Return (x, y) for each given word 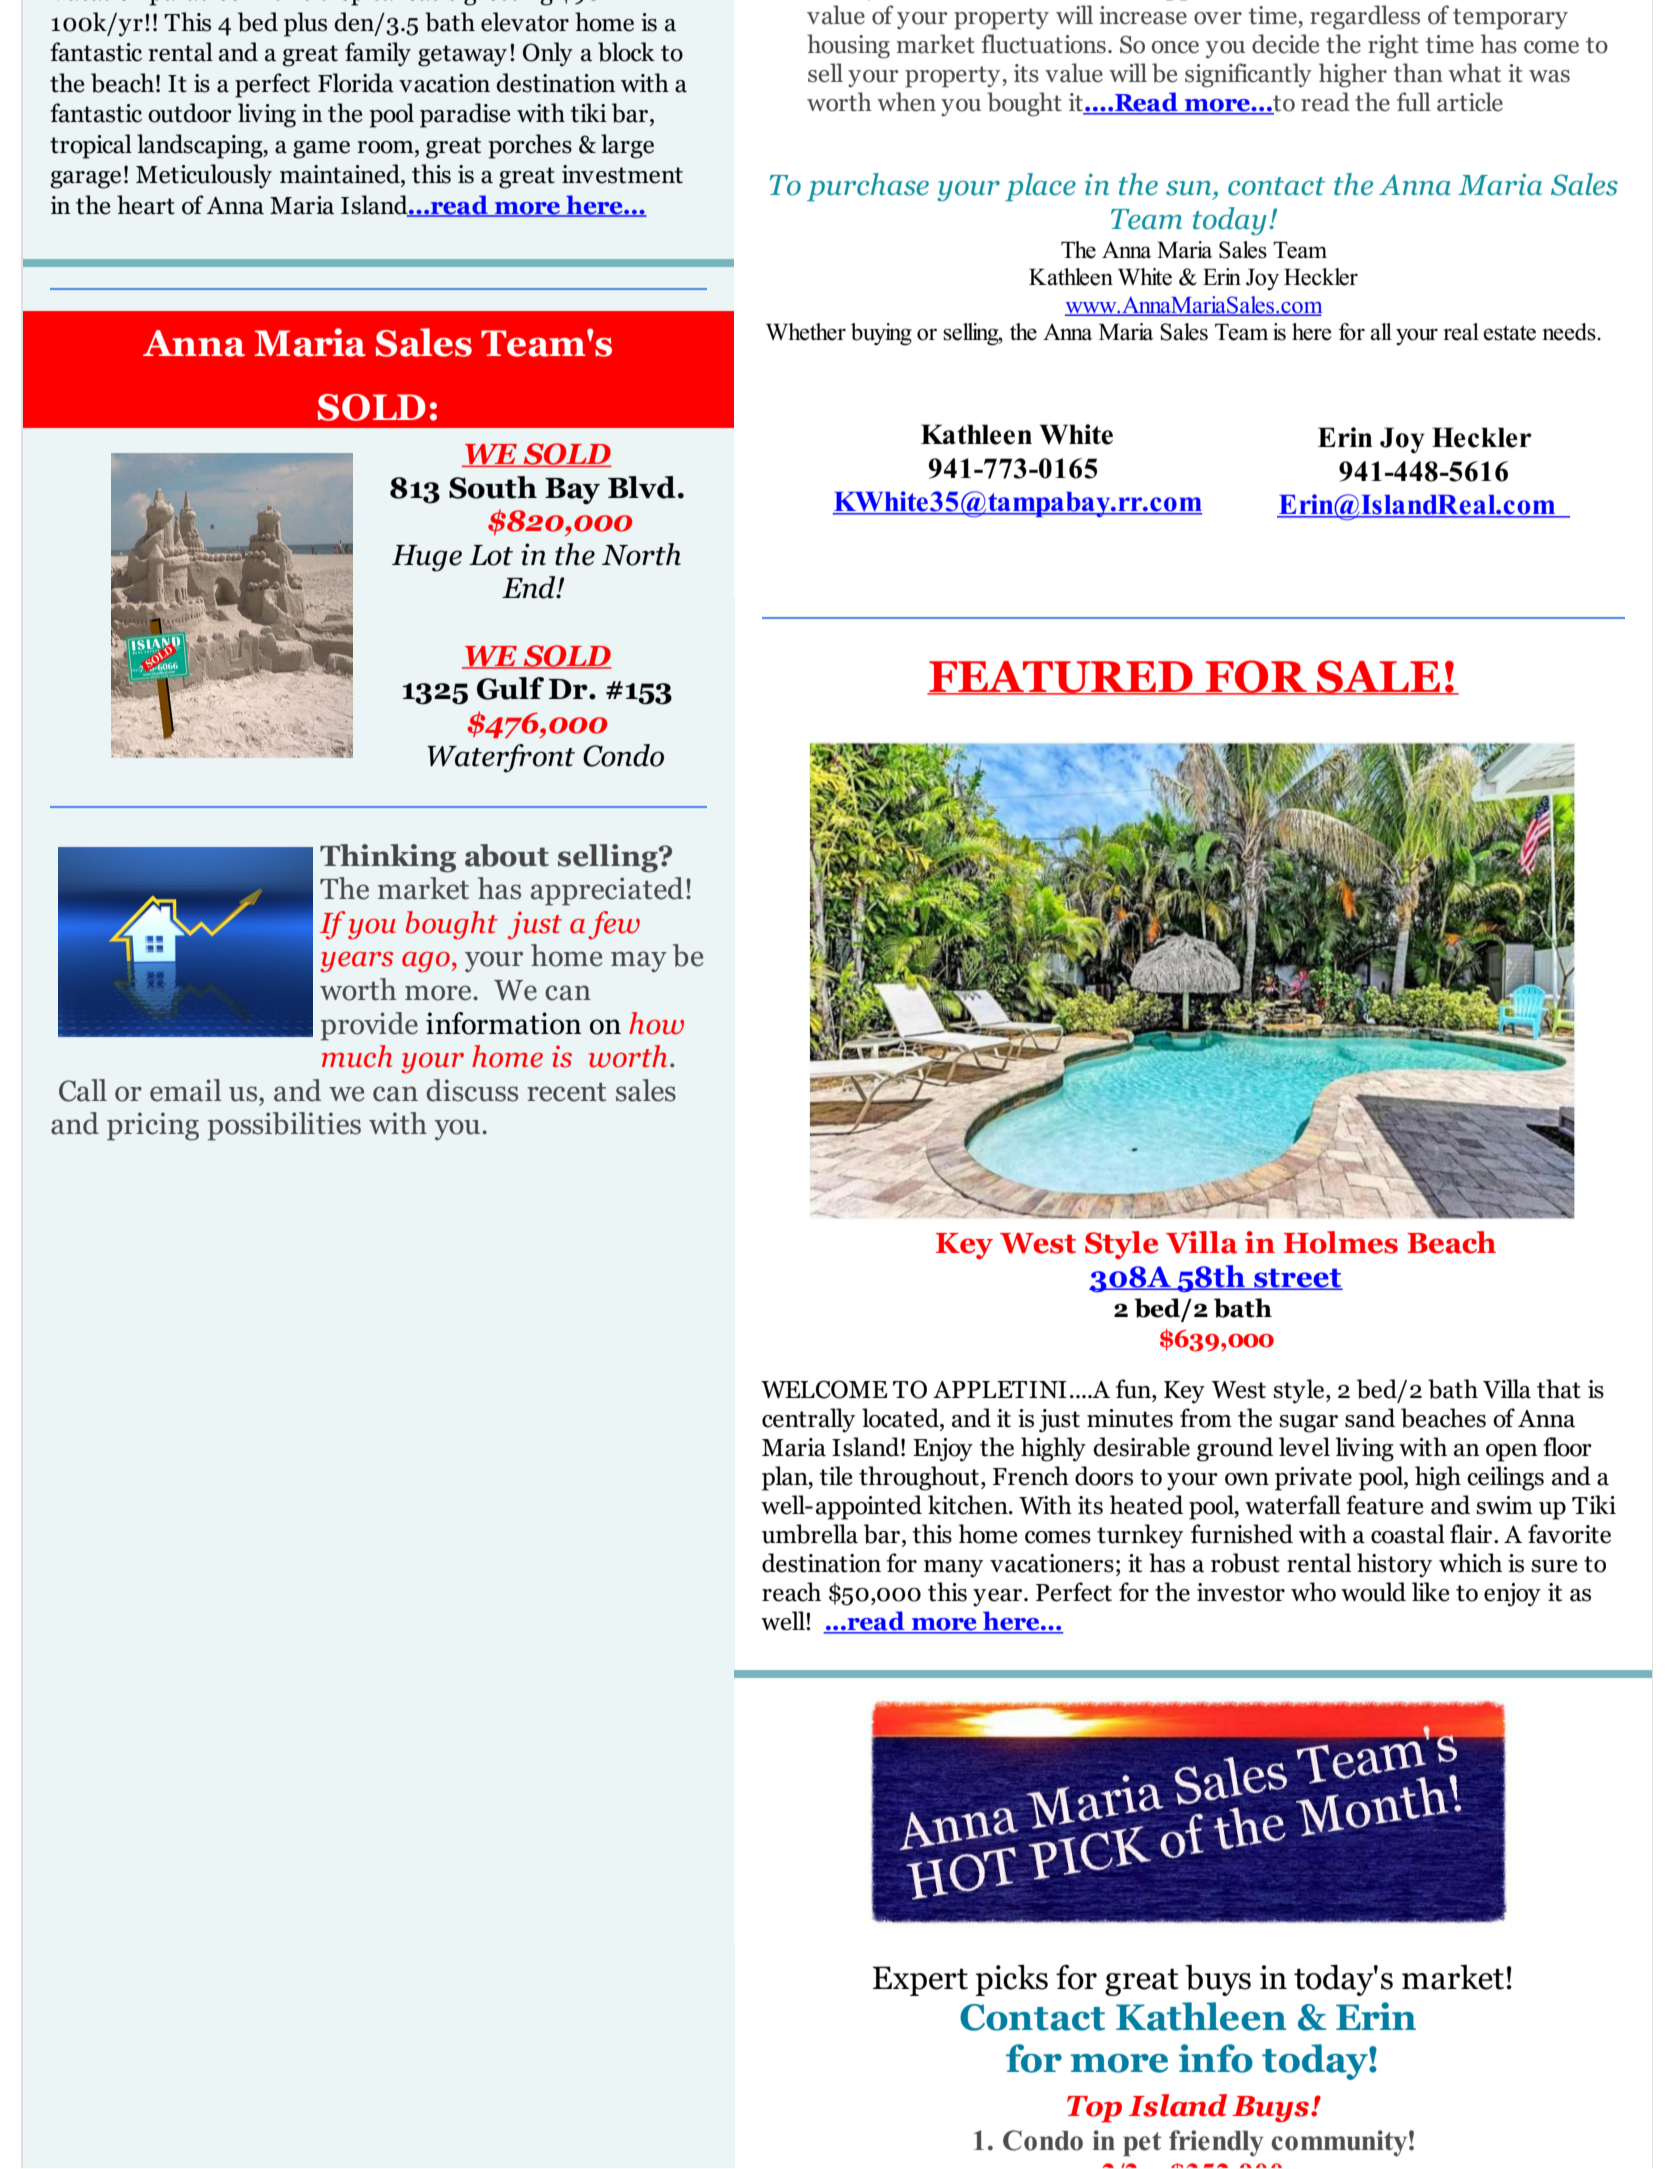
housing (848, 46)
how (656, 1023)
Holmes (1341, 1242)
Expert (920, 1981)
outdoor (190, 113)
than (1418, 73)
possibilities (284, 1126)
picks (1011, 1980)
